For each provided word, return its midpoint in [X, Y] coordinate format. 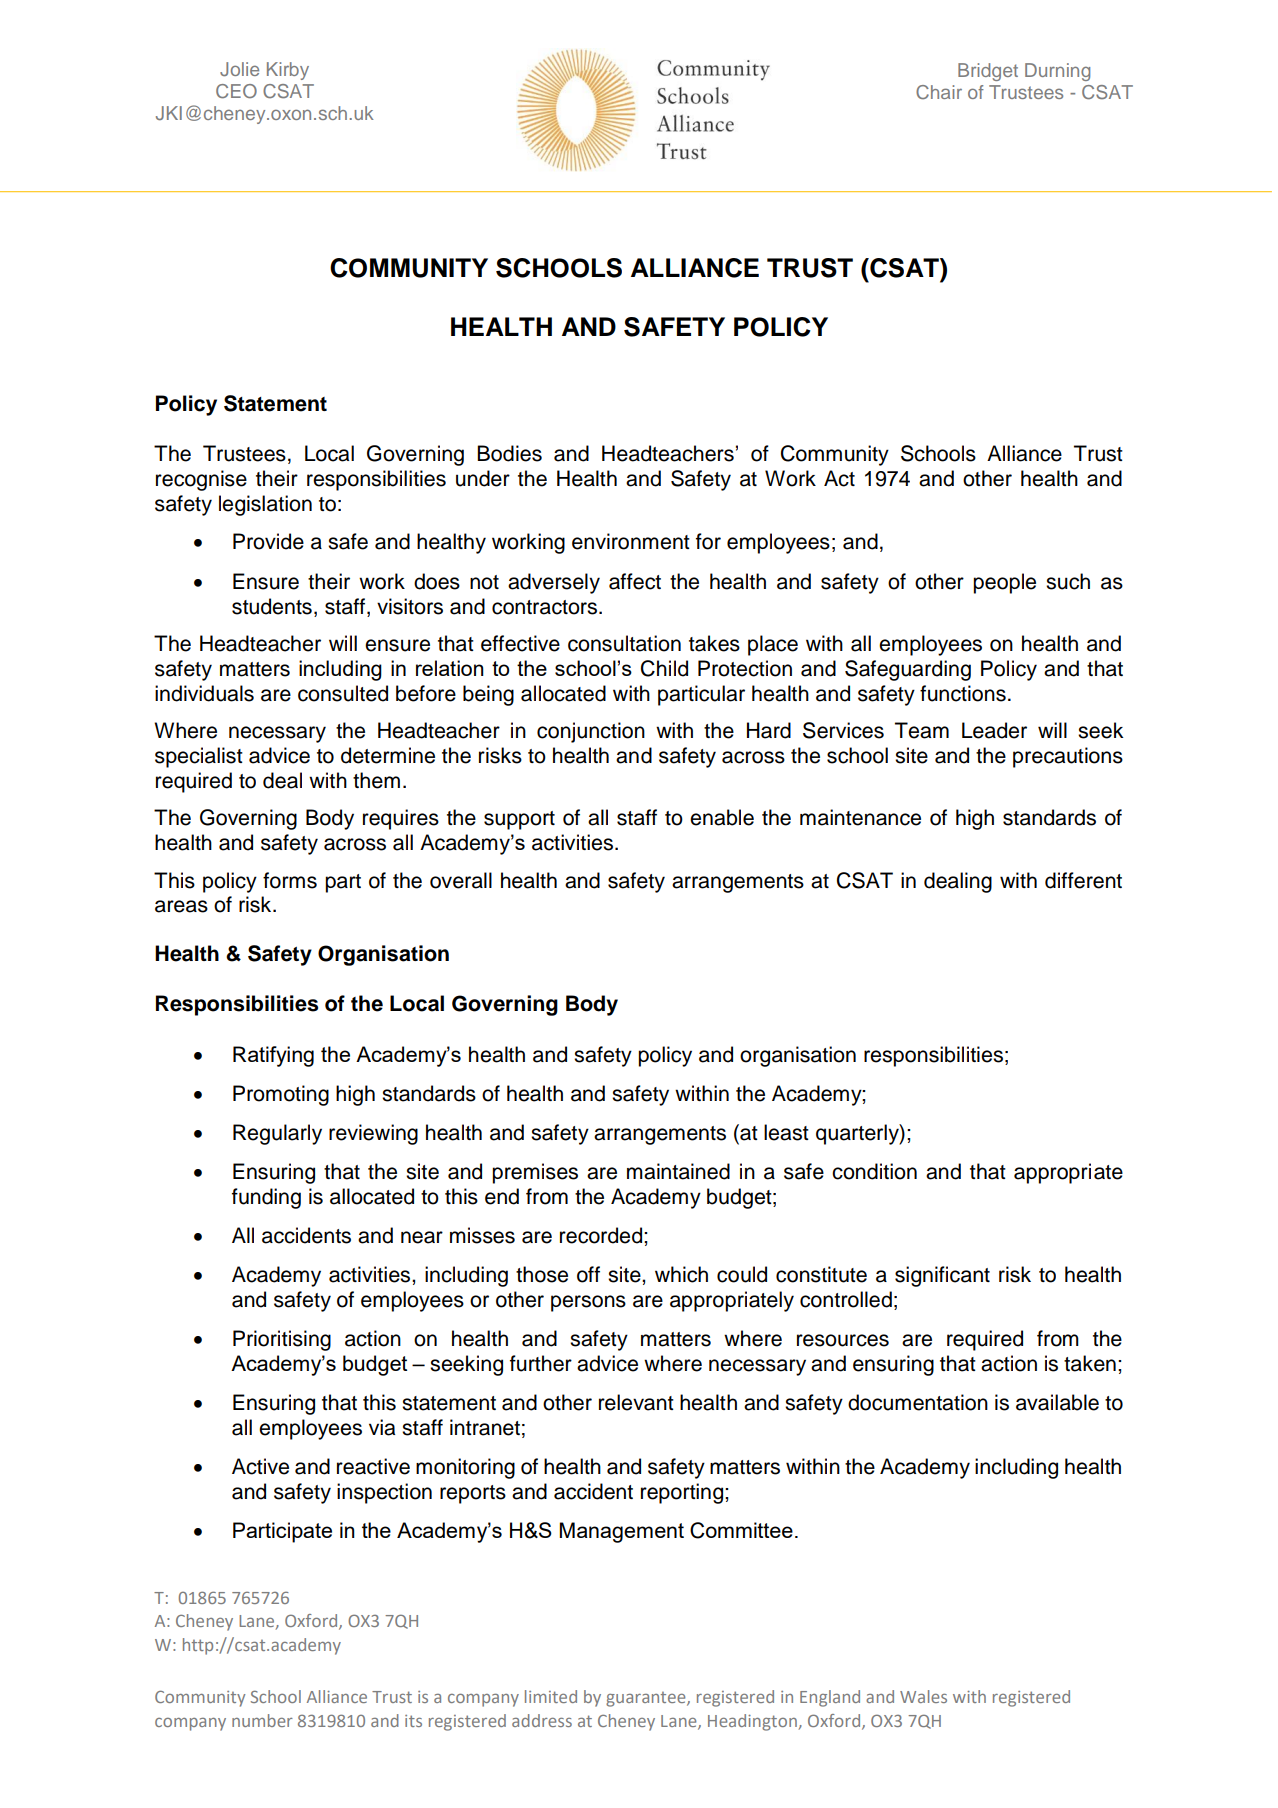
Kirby [288, 71]
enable [722, 817]
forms [290, 880]
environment [631, 541]
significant [942, 1276]
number [262, 1720]
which [681, 1274]
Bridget [988, 72]
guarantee [647, 1699]
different [1083, 880]
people [1004, 583]
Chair [939, 92]
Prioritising [282, 1340]
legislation [265, 505]
